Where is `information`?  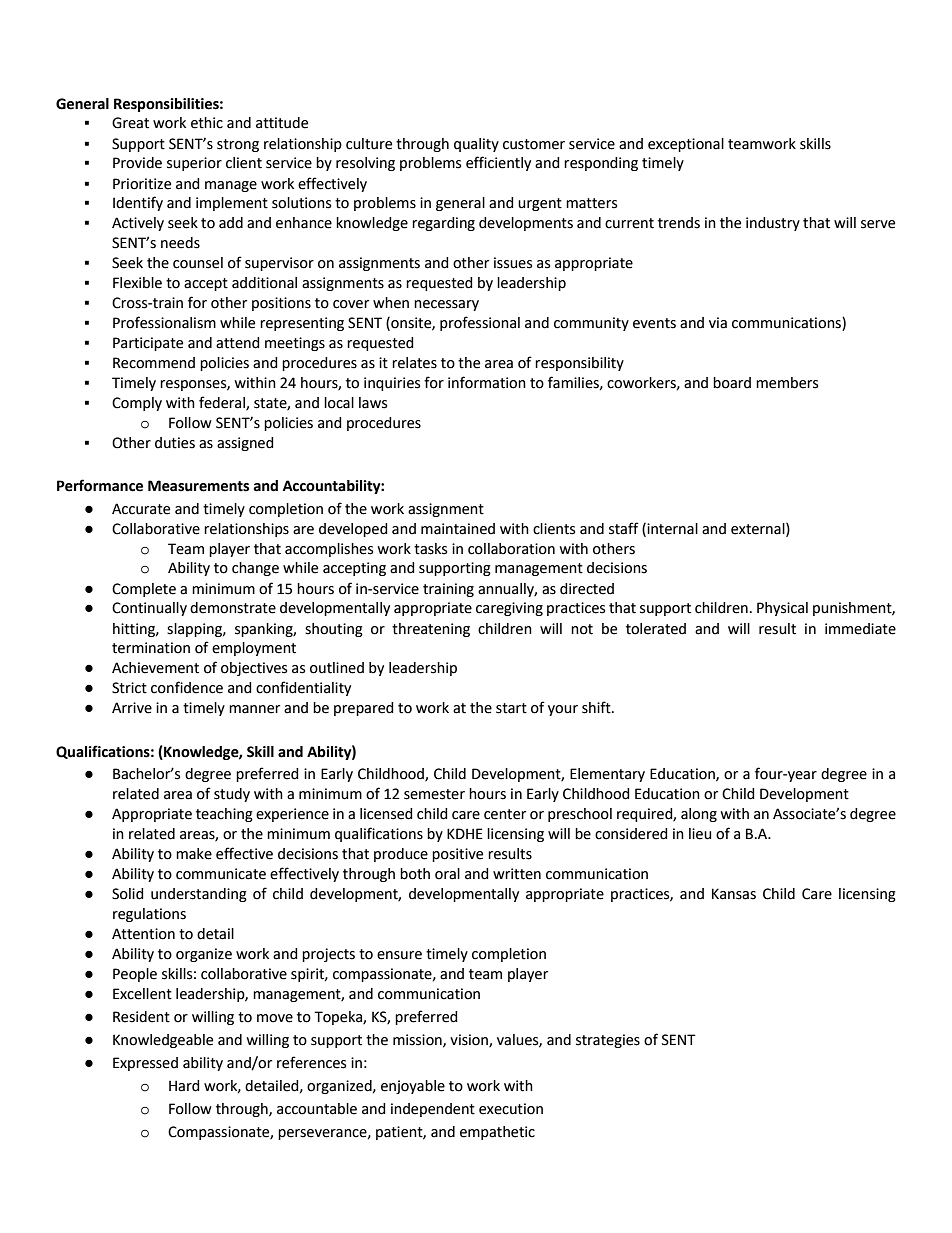 information is located at coordinates (487, 382).
